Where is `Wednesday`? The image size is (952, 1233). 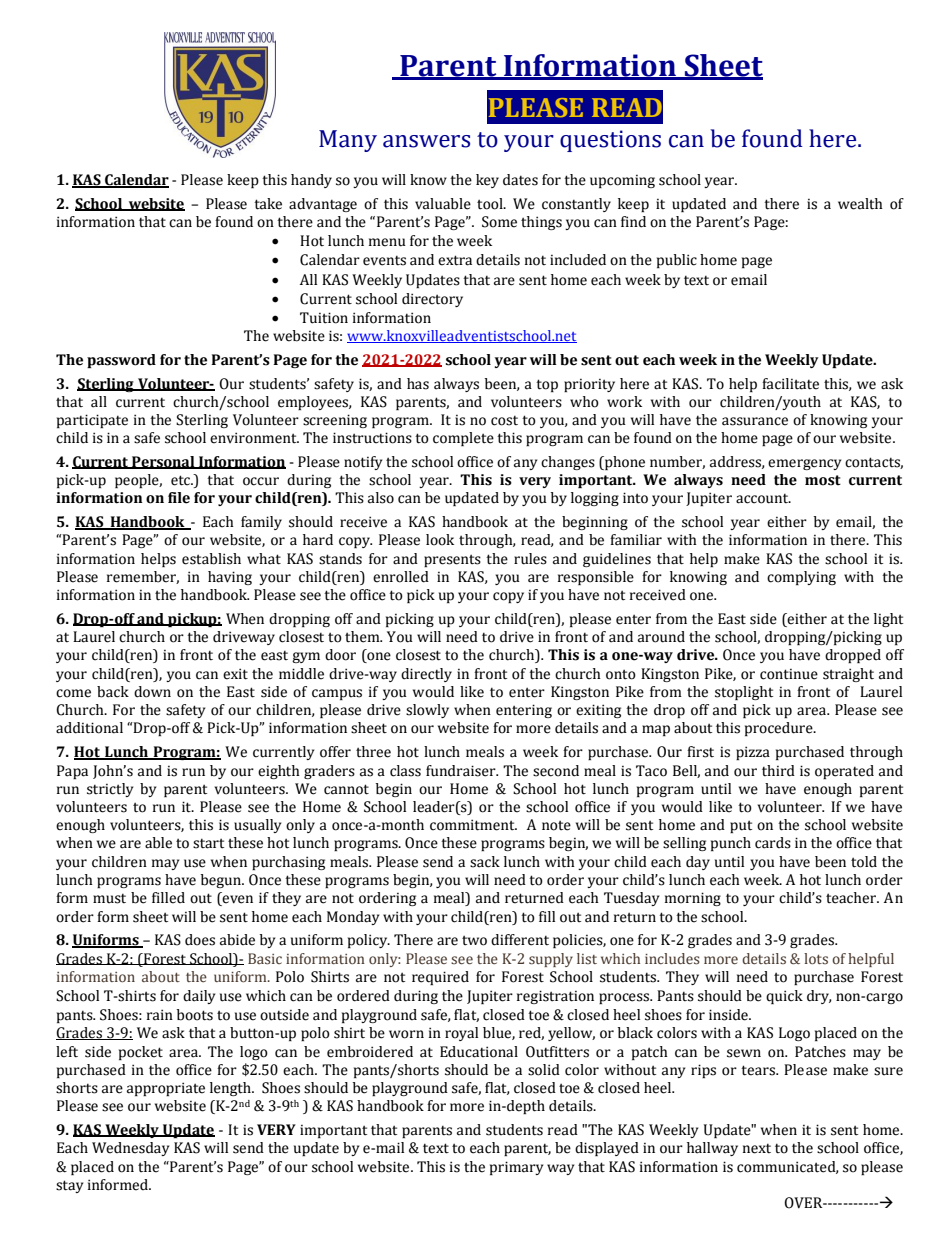
Wednesday is located at coordinates (130, 1149).
